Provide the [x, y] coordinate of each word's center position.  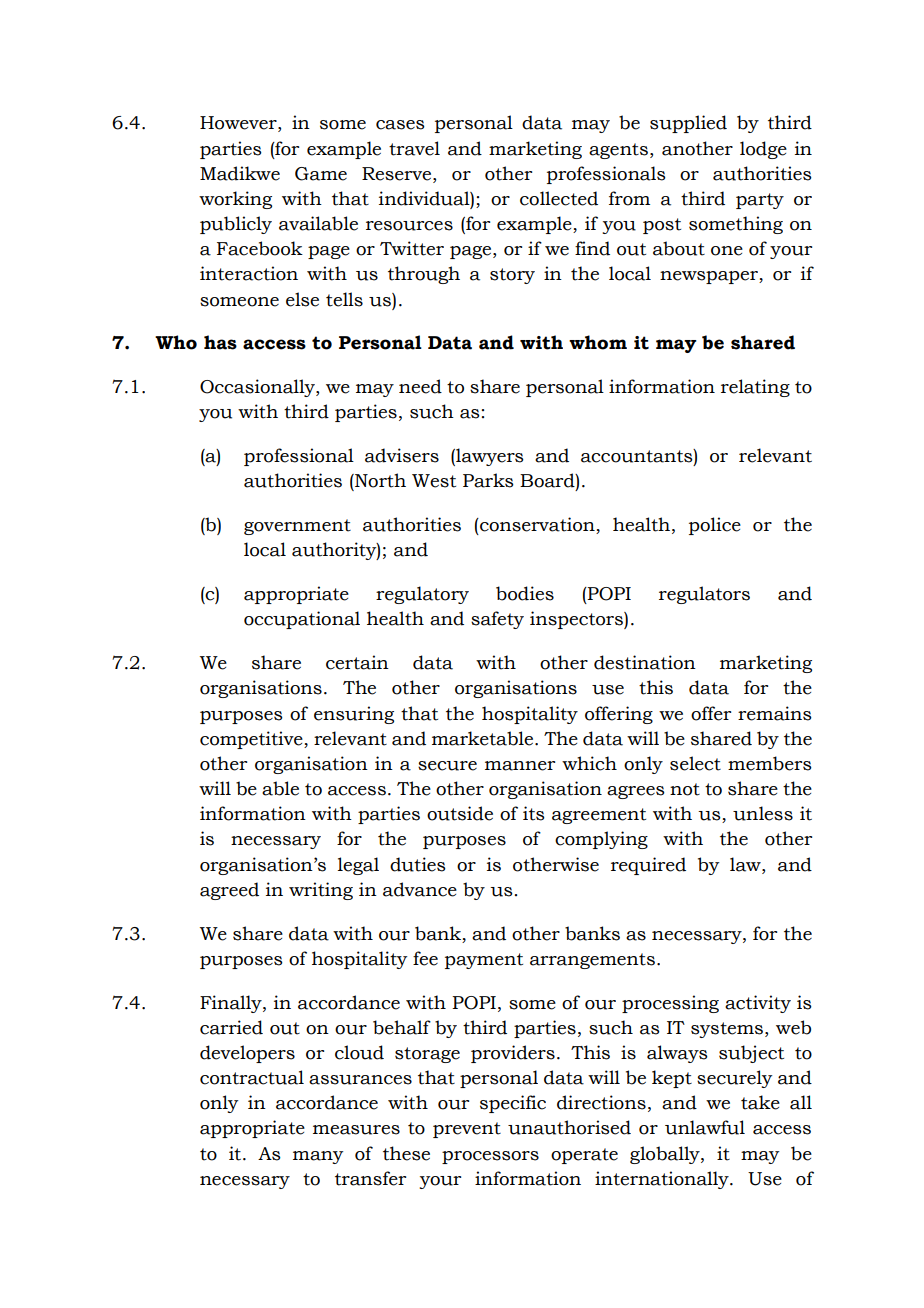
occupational [302, 620]
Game [321, 174]
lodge [763, 150]
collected [559, 198]
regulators [704, 595]
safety [497, 620]
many [318, 1157]
